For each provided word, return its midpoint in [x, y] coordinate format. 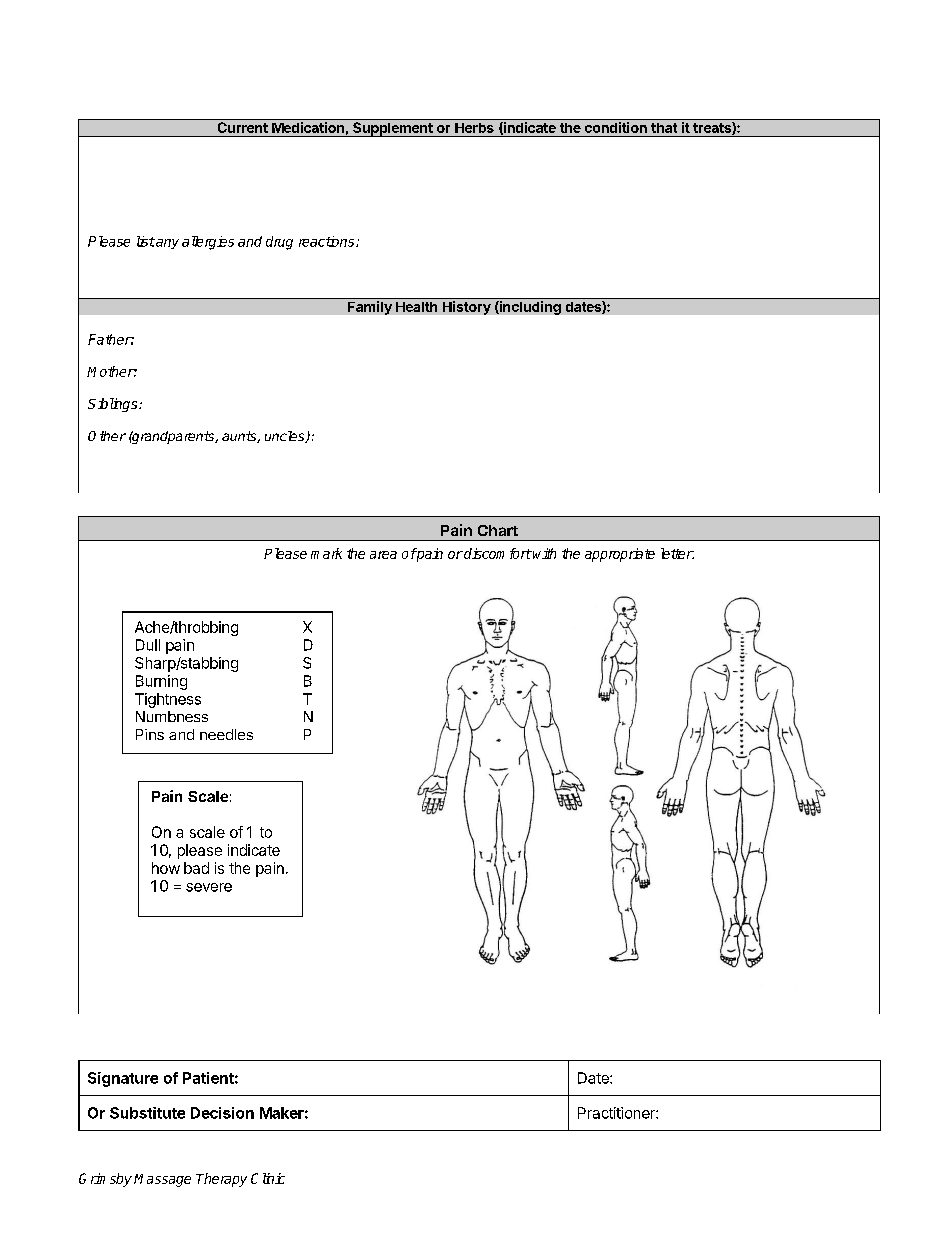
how [166, 868]
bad [196, 868]
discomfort [497, 553]
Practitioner [617, 1113]
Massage [162, 1180]
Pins [150, 734]
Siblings [114, 405]
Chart [498, 530]
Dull [148, 645]
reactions [328, 241]
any [166, 244]
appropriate [620, 555]
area [383, 555]
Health [416, 307]
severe [209, 887]
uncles [286, 437]
